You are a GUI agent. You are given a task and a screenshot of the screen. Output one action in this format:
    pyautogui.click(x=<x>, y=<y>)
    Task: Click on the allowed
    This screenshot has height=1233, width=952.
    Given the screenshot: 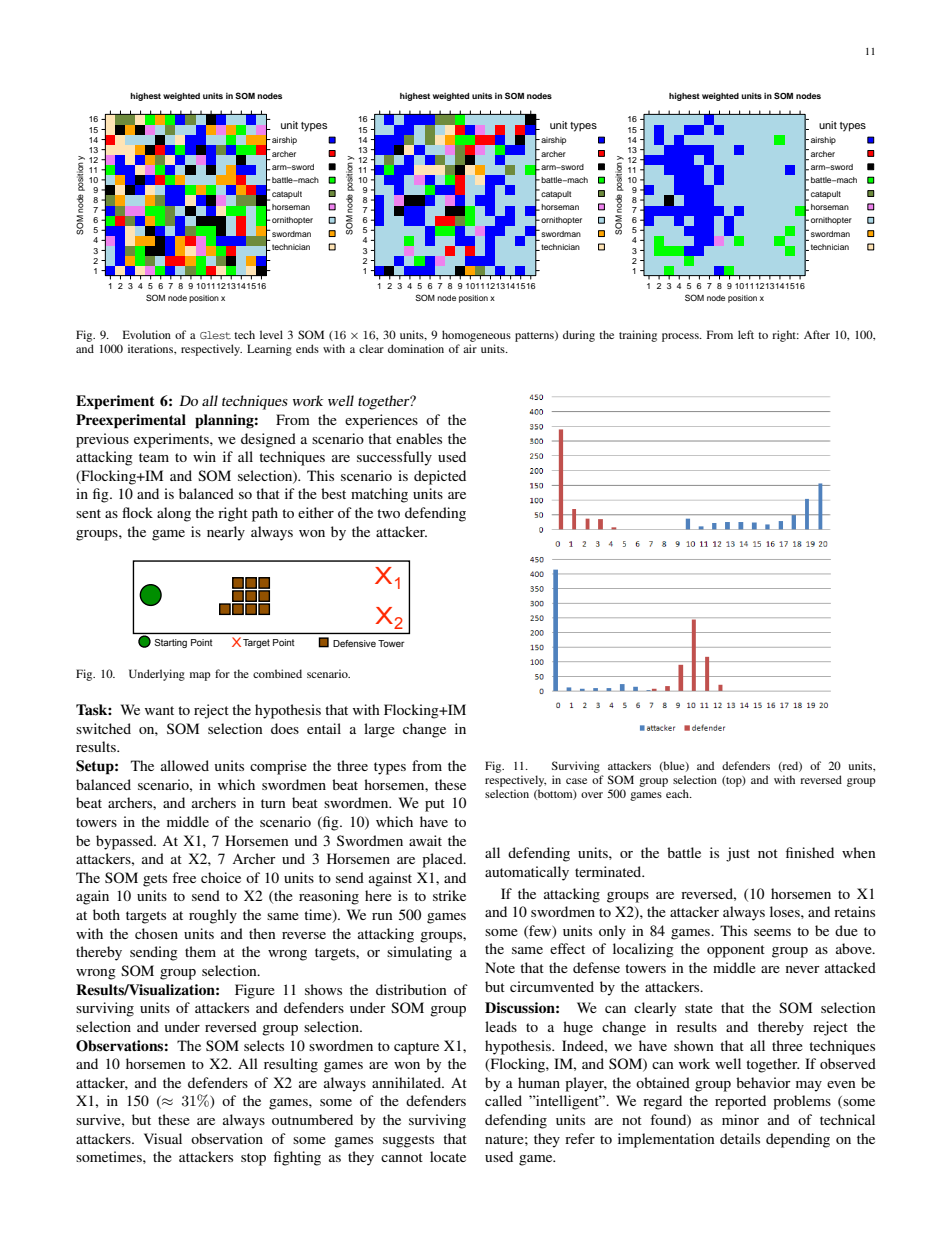 What is the action you would take?
    pyautogui.click(x=185, y=765)
